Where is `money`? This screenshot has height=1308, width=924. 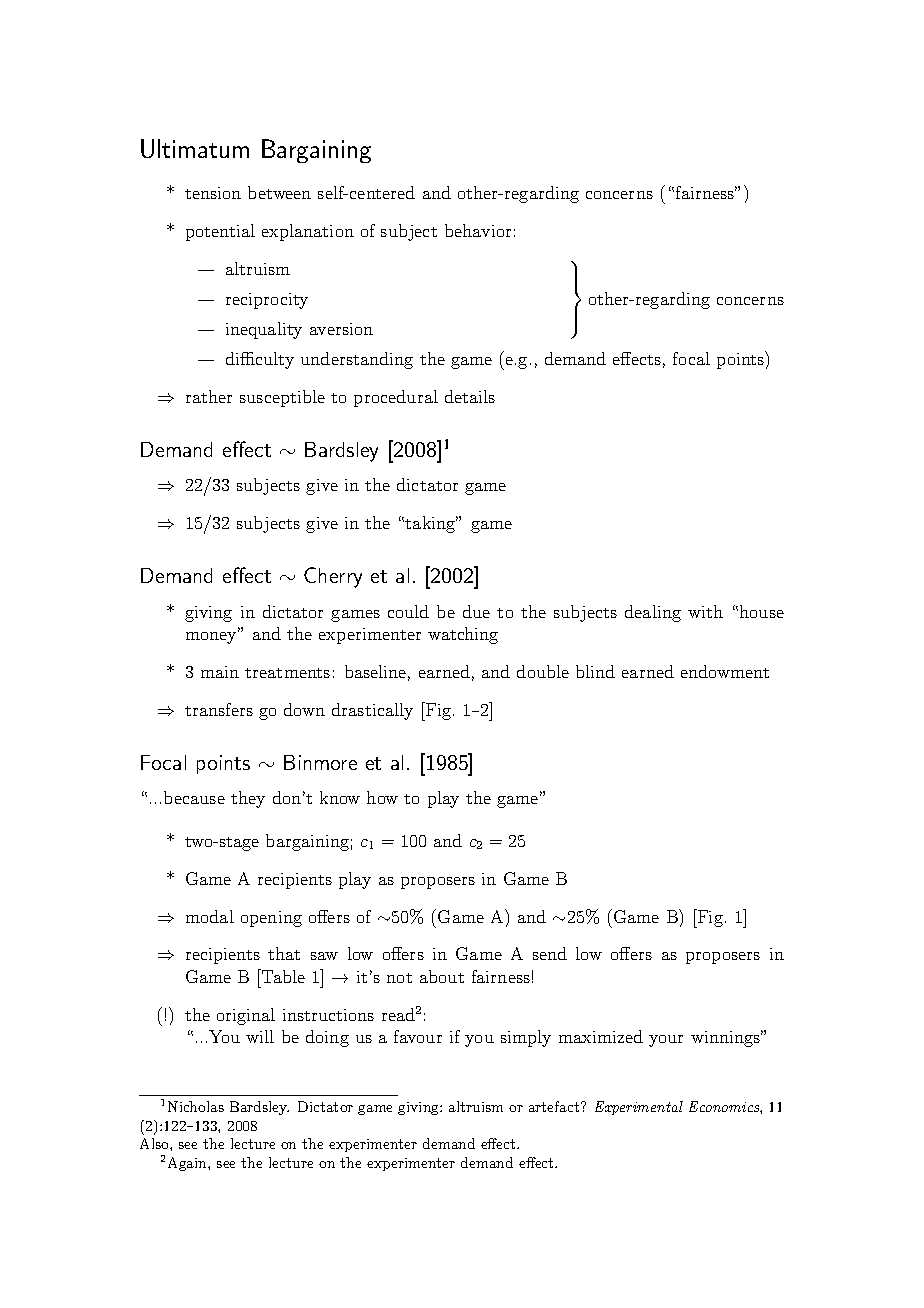 money is located at coordinates (212, 637).
